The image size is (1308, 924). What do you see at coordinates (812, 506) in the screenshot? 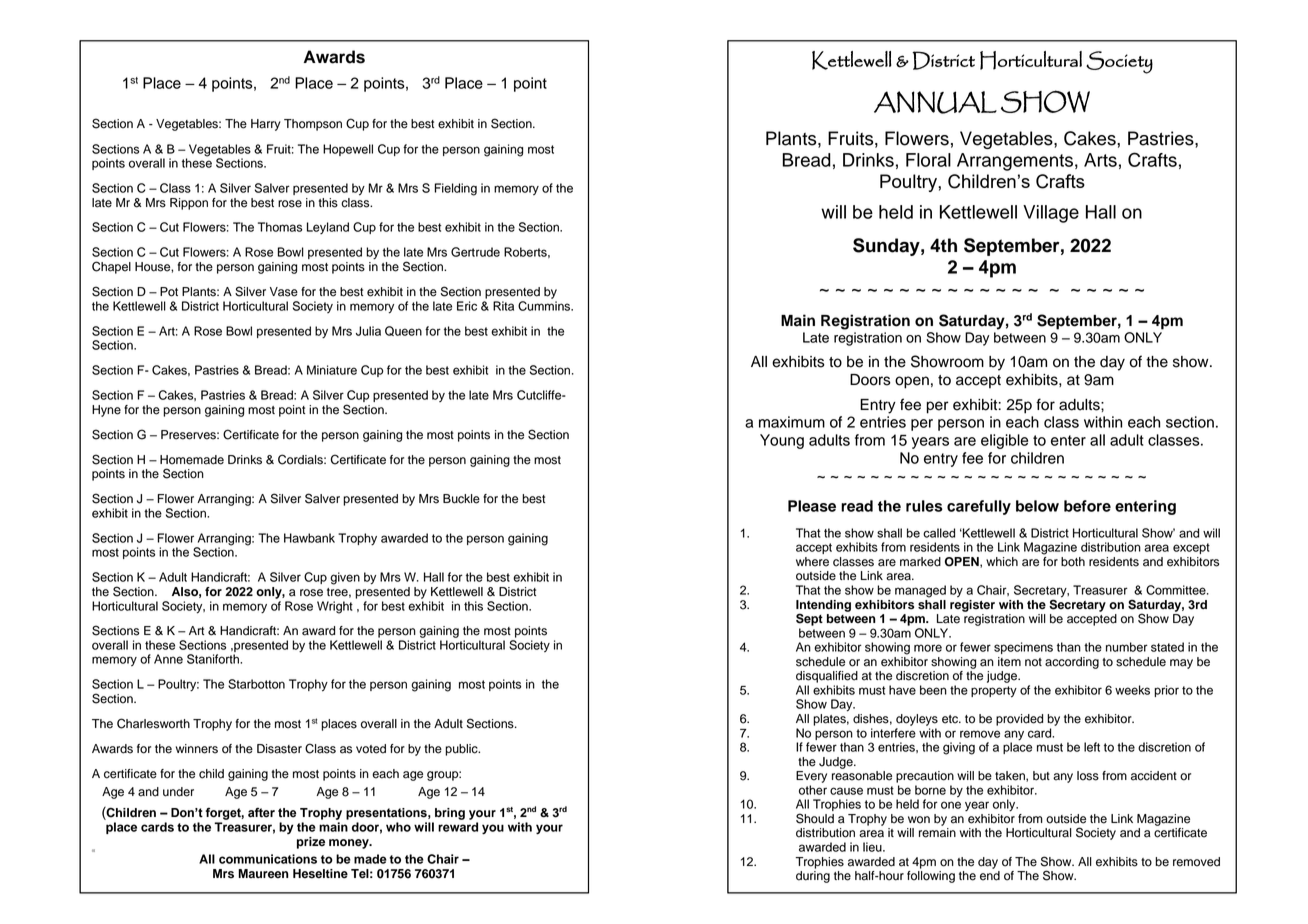
I see `Please` at bounding box center [812, 506].
